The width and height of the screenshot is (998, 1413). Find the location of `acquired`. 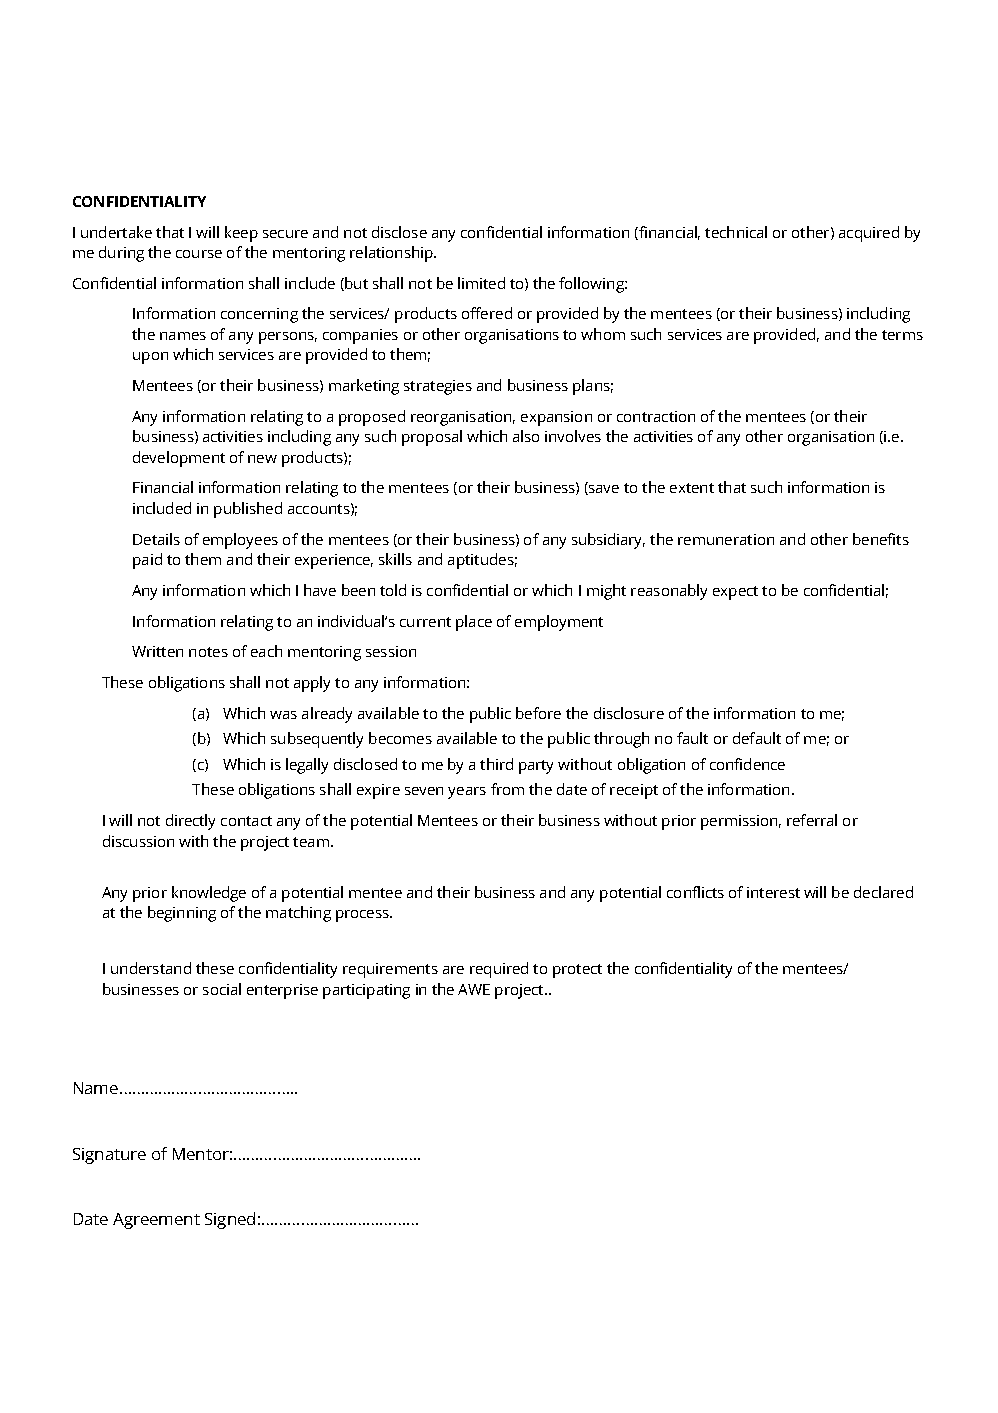

acquired is located at coordinates (869, 234).
